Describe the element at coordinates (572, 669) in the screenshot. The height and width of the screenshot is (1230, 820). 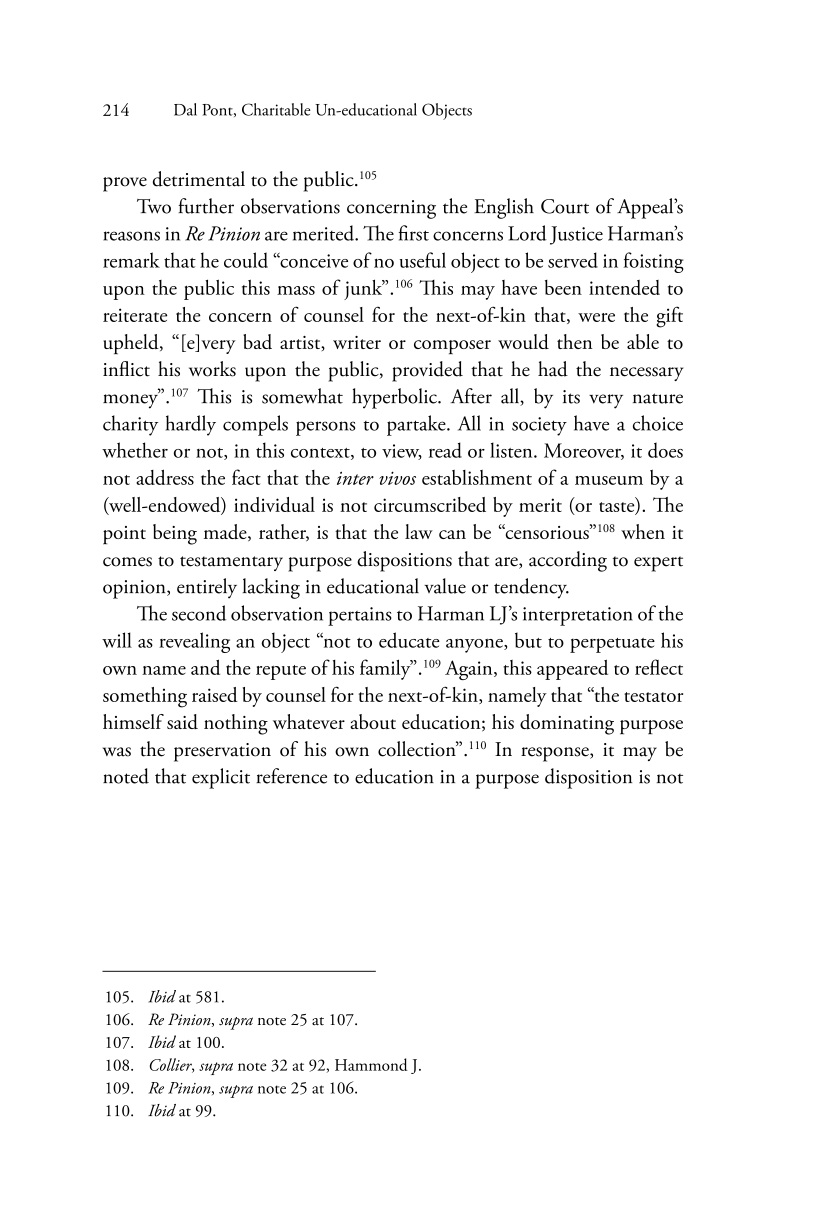
I see `appeared` at that location.
